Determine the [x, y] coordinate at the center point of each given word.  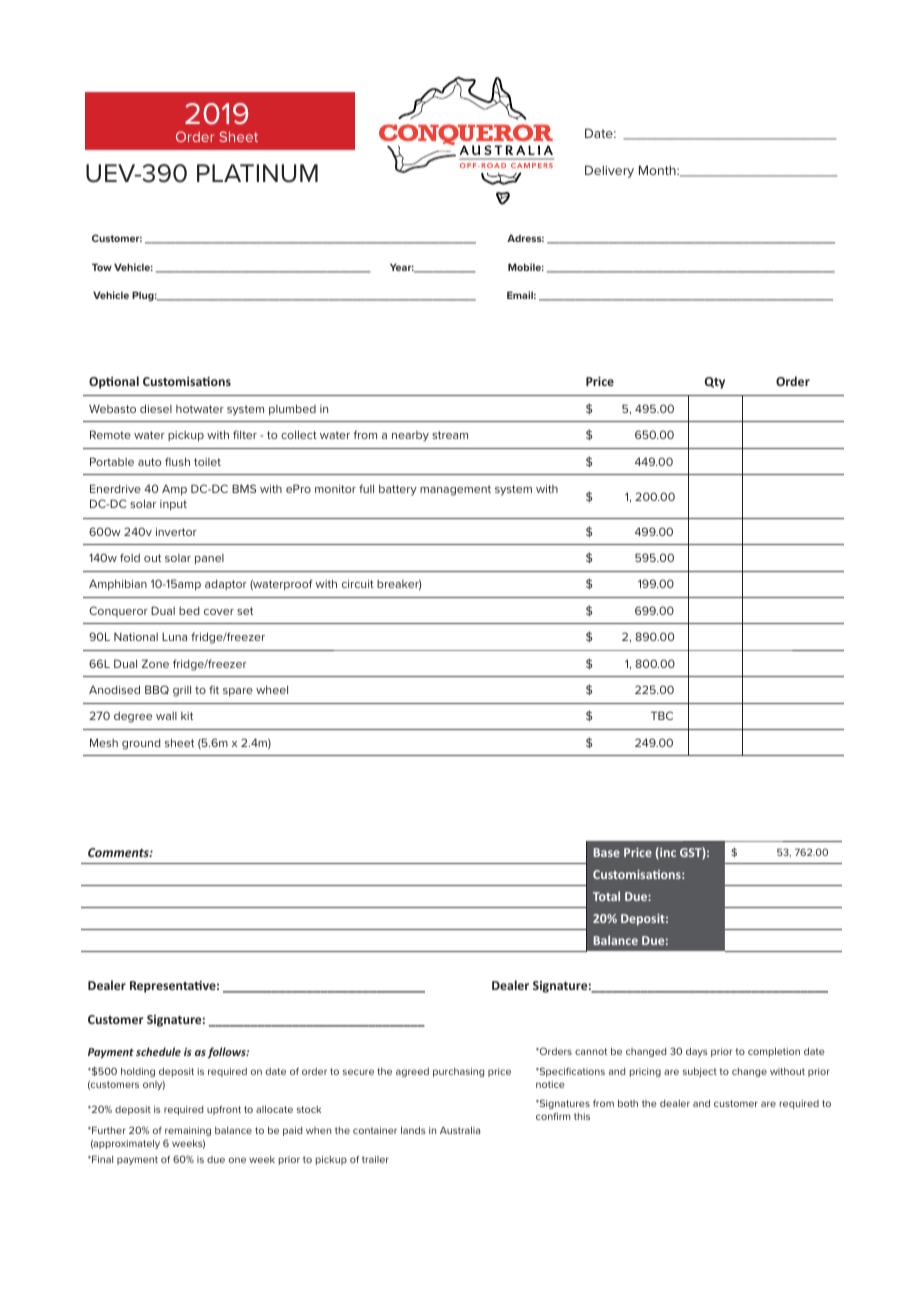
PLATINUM [257, 173]
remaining [188, 1131]
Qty [715, 383]
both [628, 1103]
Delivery [609, 171]
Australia [460, 1130]
